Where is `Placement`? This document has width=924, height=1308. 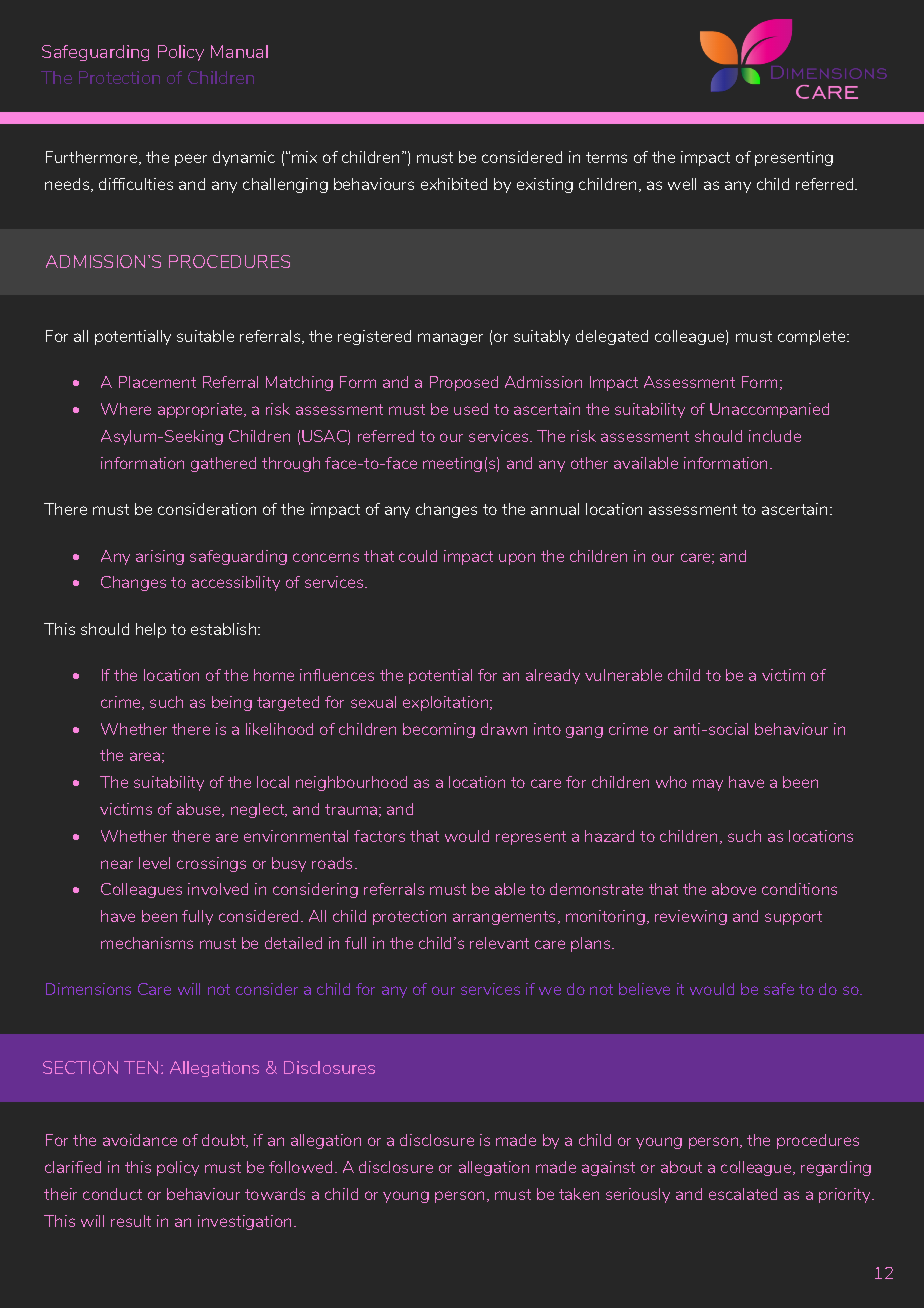
Placement is located at coordinates (157, 382).
